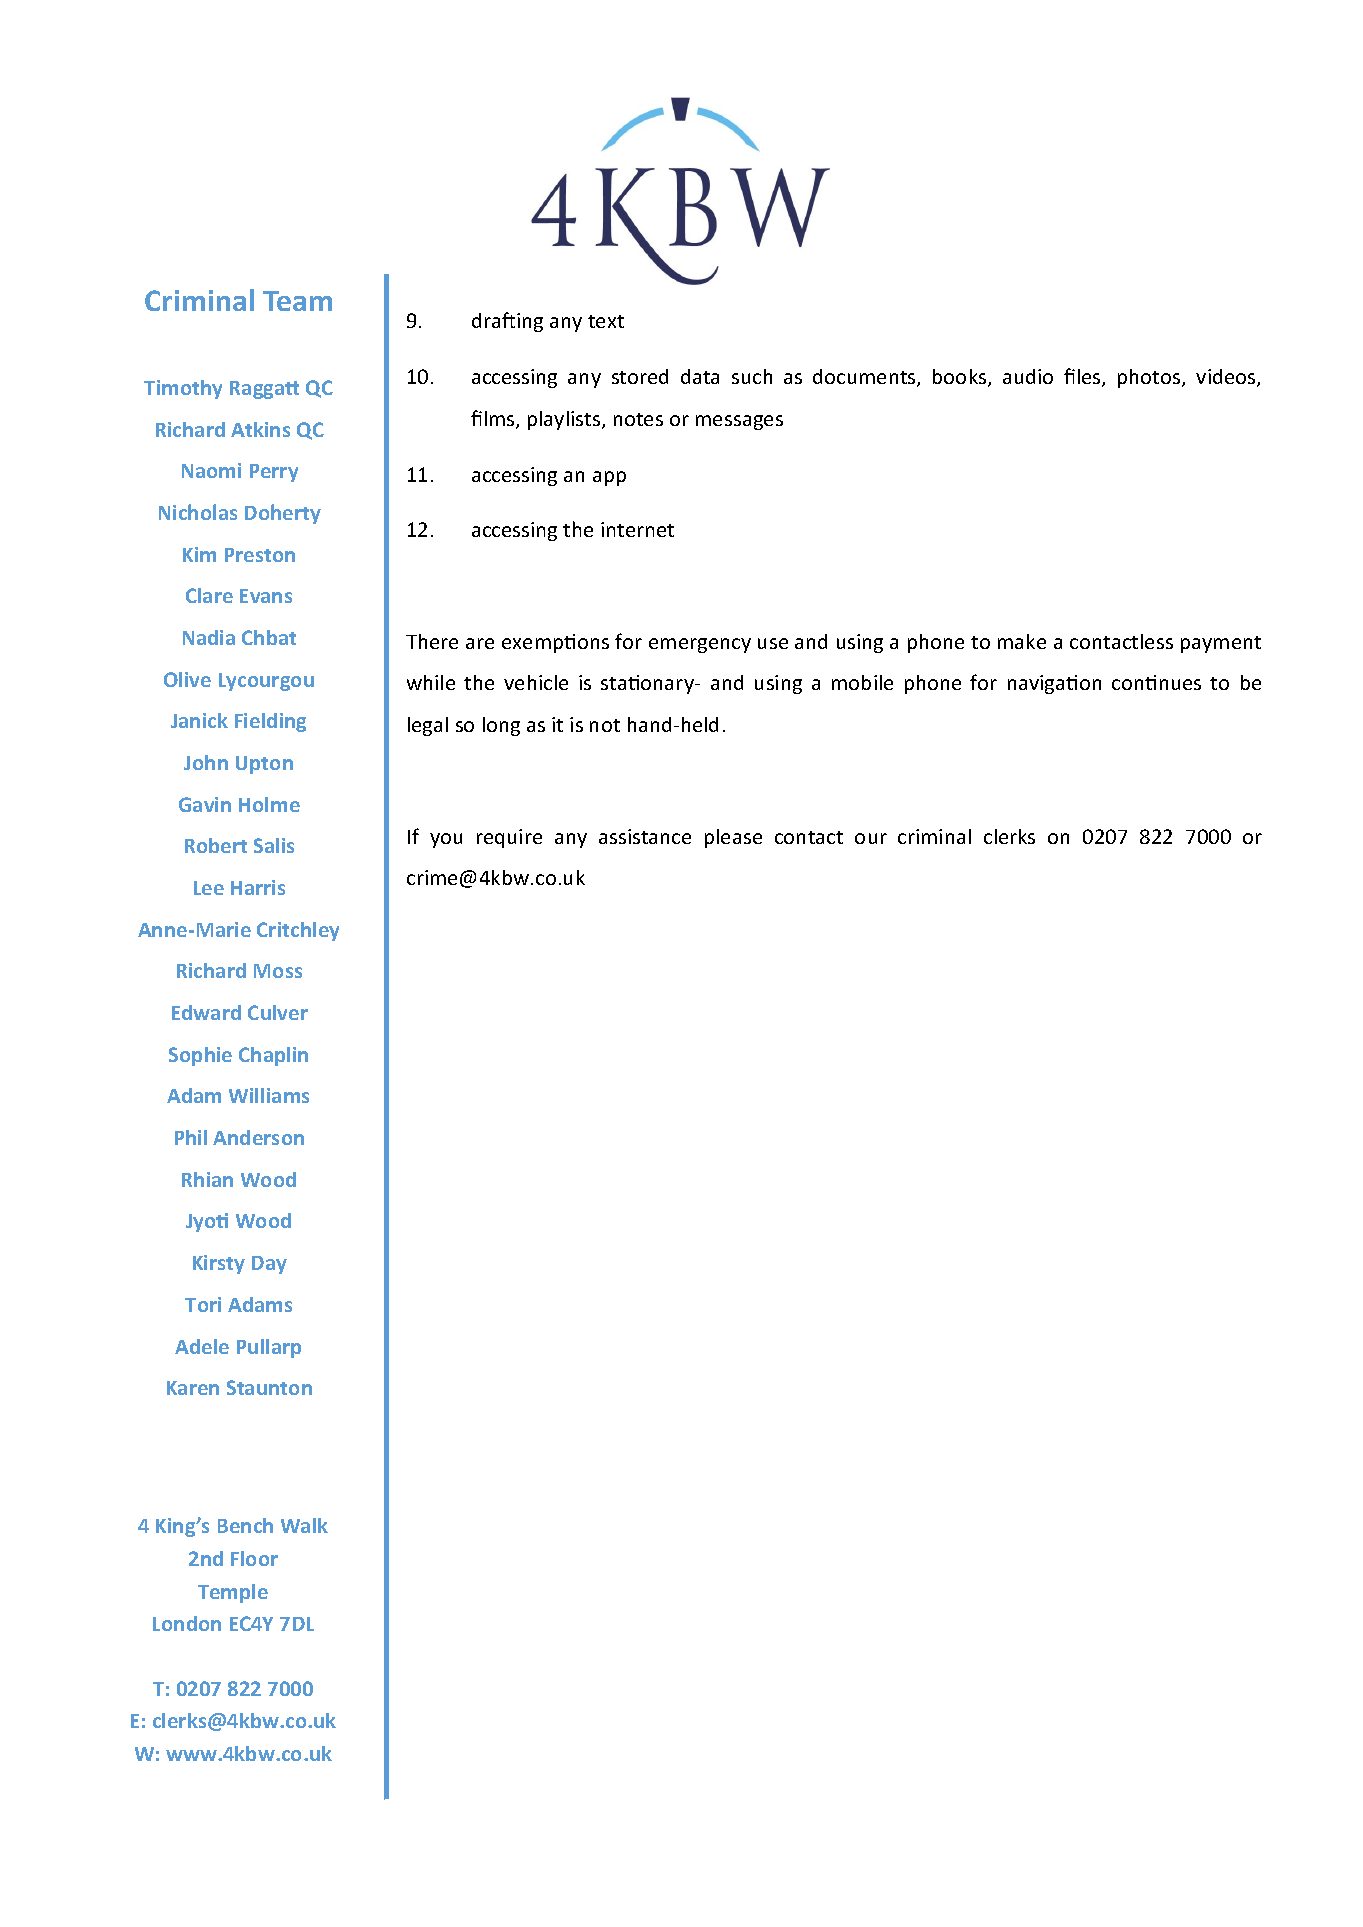 Image resolution: width=1363 pixels, height=1927 pixels. I want to click on Walk, so click(304, 1525).
